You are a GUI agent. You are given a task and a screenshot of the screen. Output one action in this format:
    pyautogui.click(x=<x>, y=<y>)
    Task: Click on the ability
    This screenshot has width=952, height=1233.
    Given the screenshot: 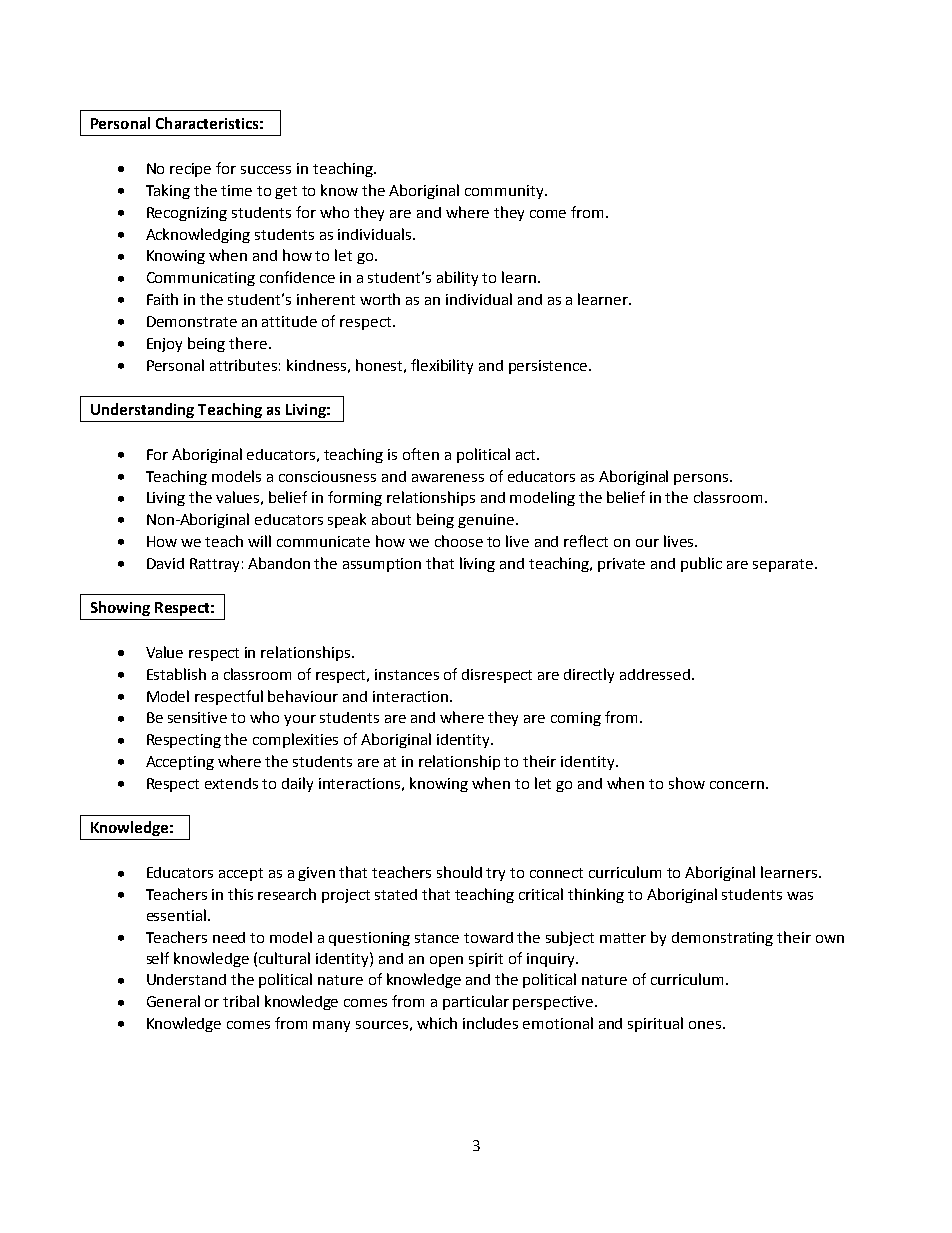 What is the action you would take?
    pyautogui.click(x=457, y=278)
